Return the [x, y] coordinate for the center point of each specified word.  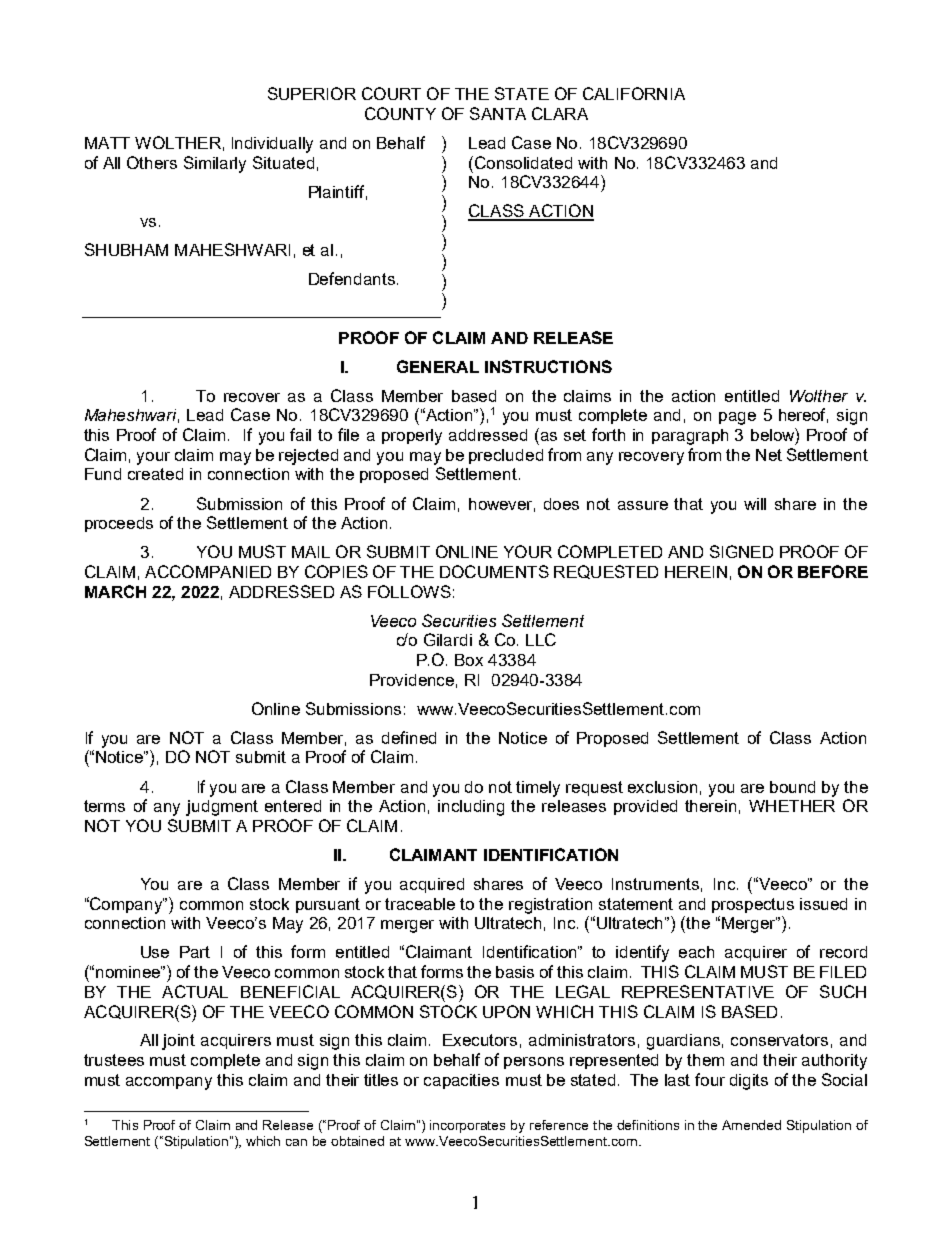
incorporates [467, 1126]
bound [792, 787]
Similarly [215, 164]
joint [178, 1042]
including [471, 808]
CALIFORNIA [634, 93]
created [155, 474]
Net [769, 455]
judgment [222, 808]
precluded [506, 456]
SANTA [498, 113]
